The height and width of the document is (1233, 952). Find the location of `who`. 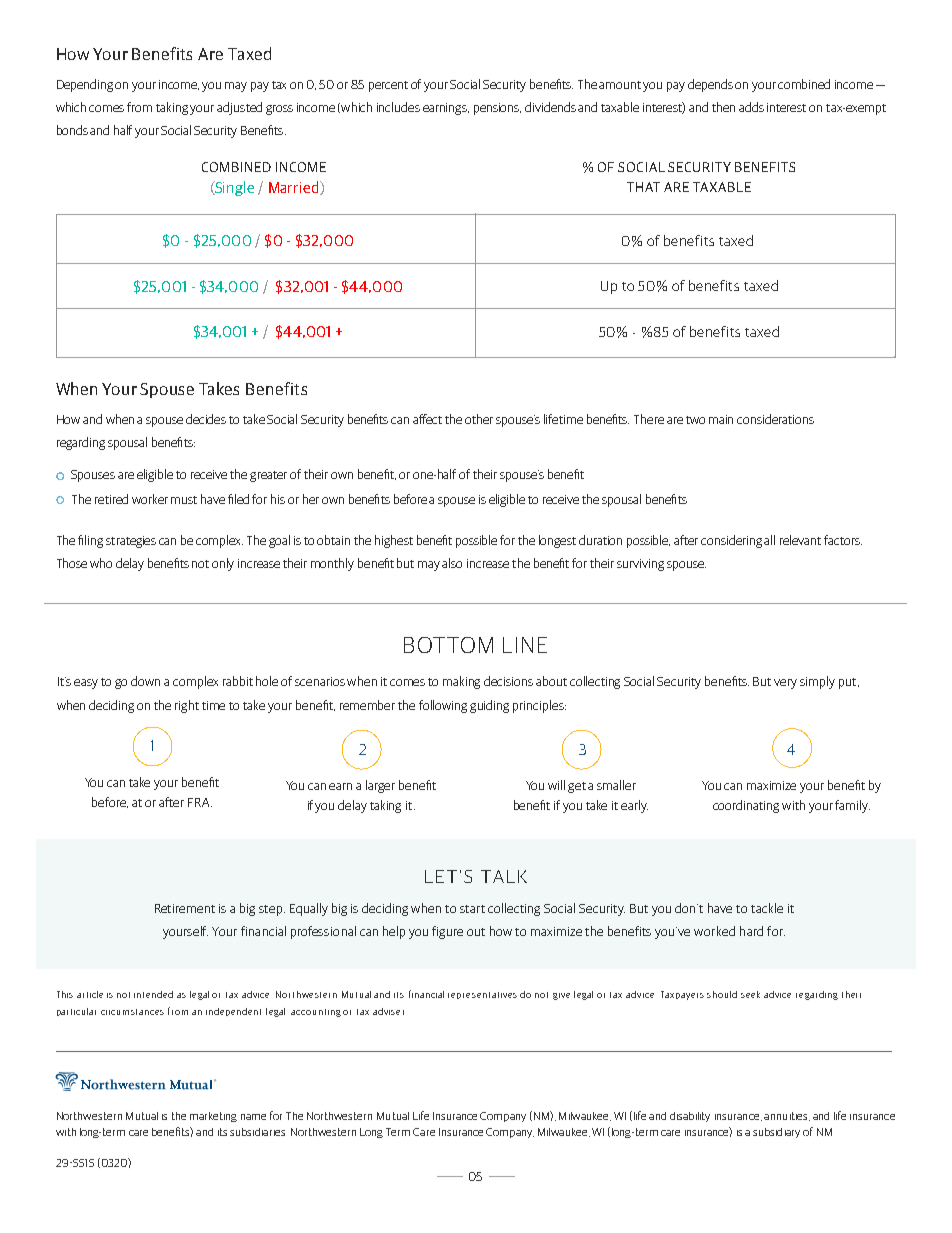

who is located at coordinates (101, 563).
